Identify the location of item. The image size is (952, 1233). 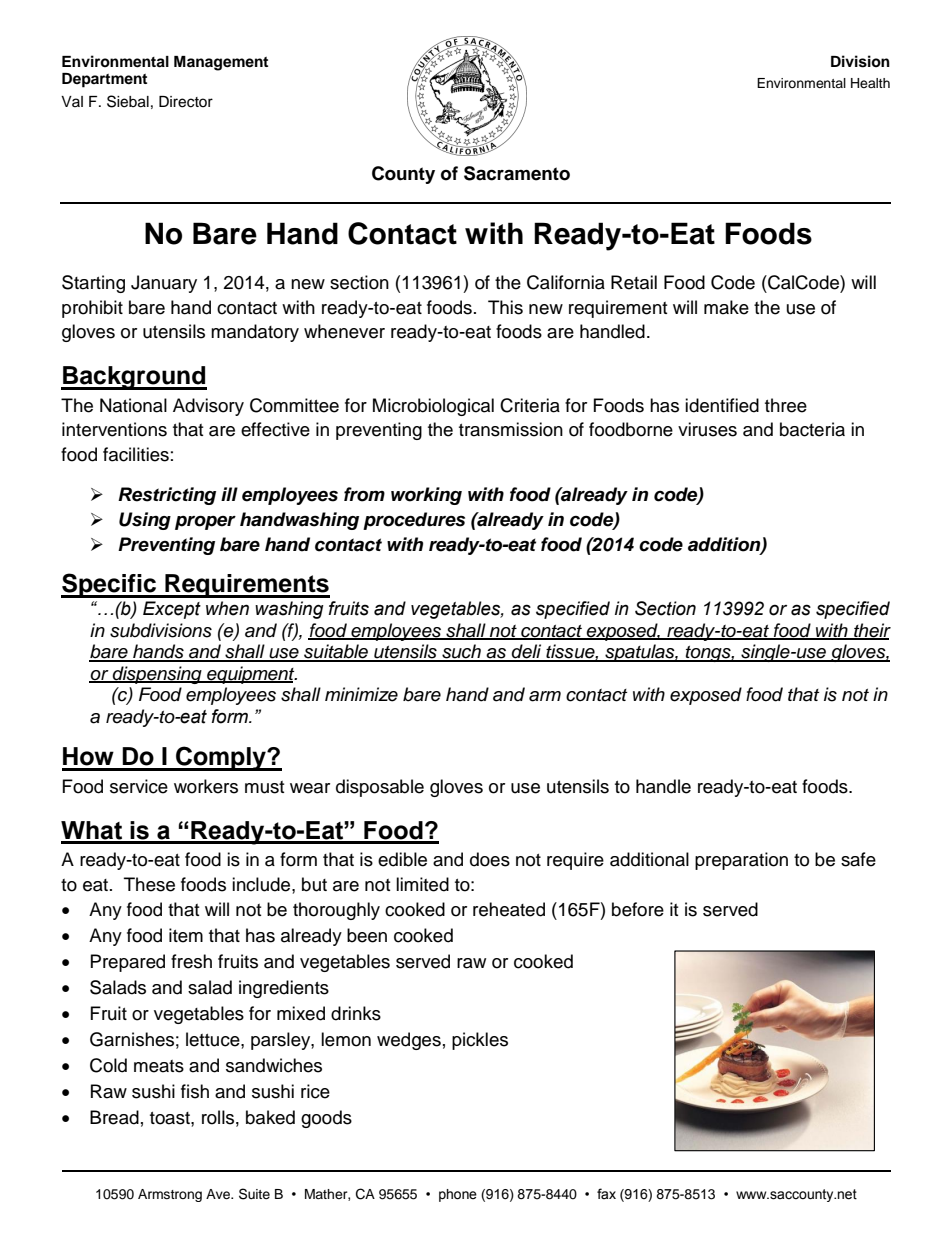
(186, 935).
